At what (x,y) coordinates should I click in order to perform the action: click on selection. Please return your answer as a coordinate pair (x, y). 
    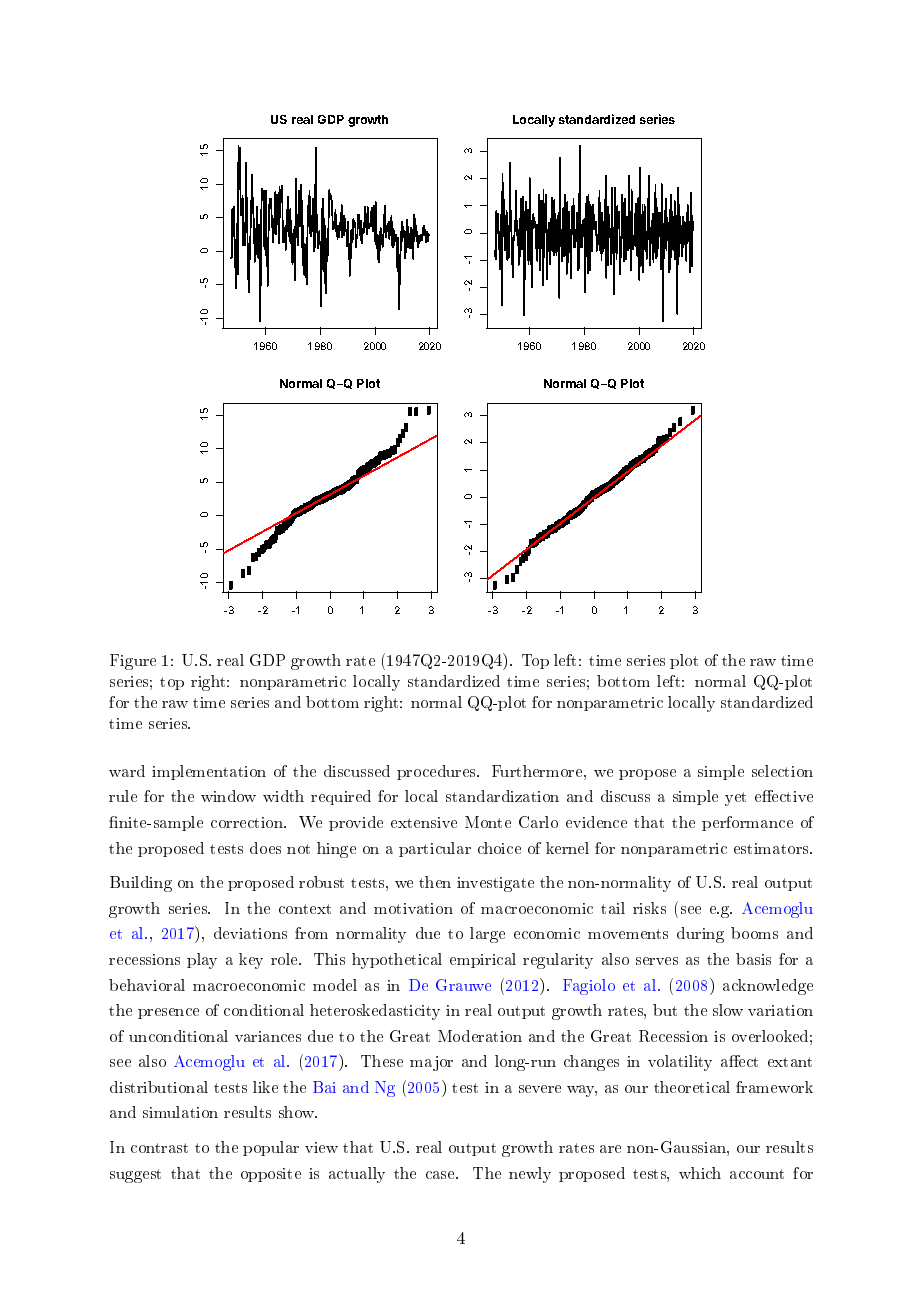
    Looking at the image, I should click on (782, 771).
